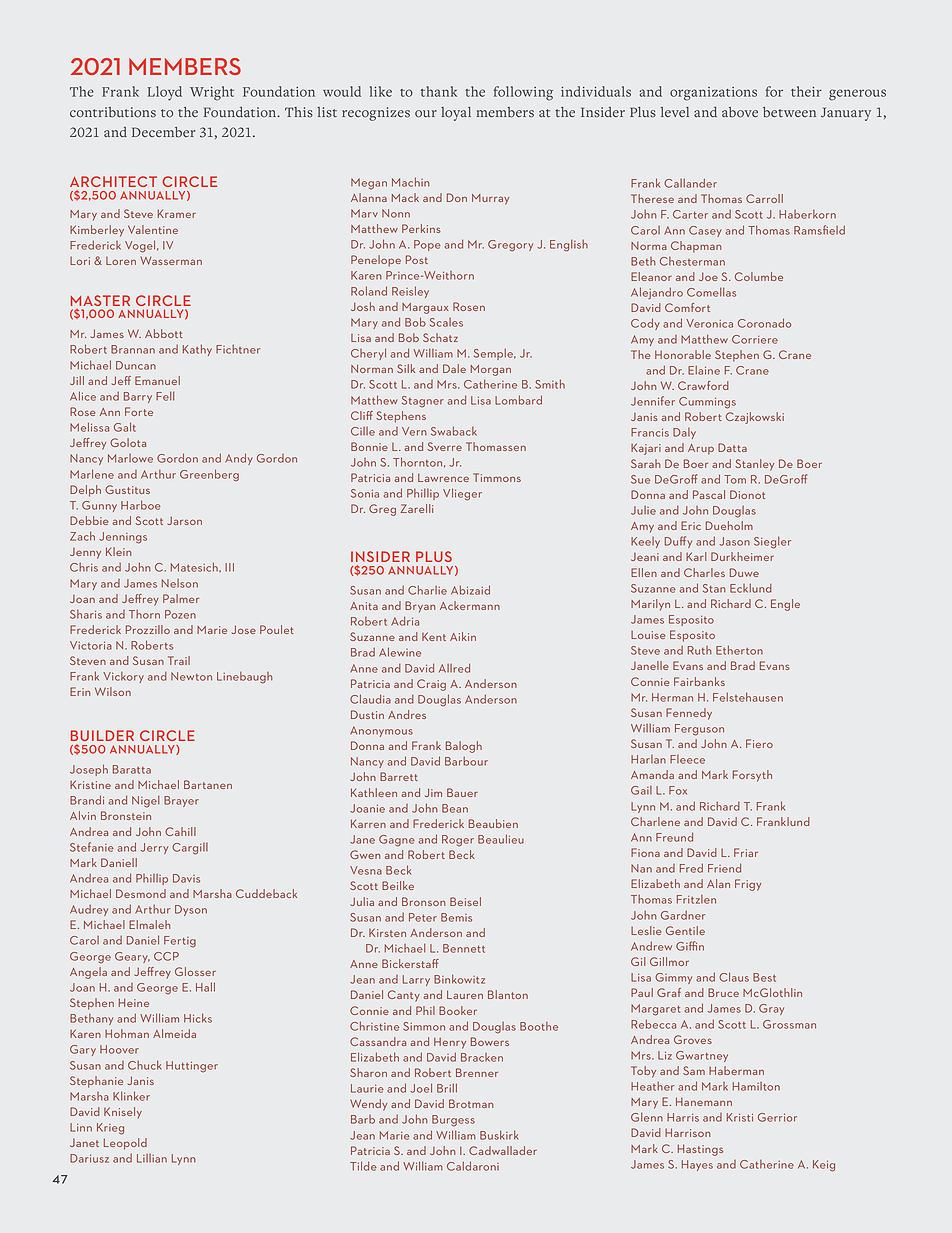 Image resolution: width=952 pixels, height=1233 pixels. What do you see at coordinates (163, 132) in the document?
I see `December` at bounding box center [163, 132].
